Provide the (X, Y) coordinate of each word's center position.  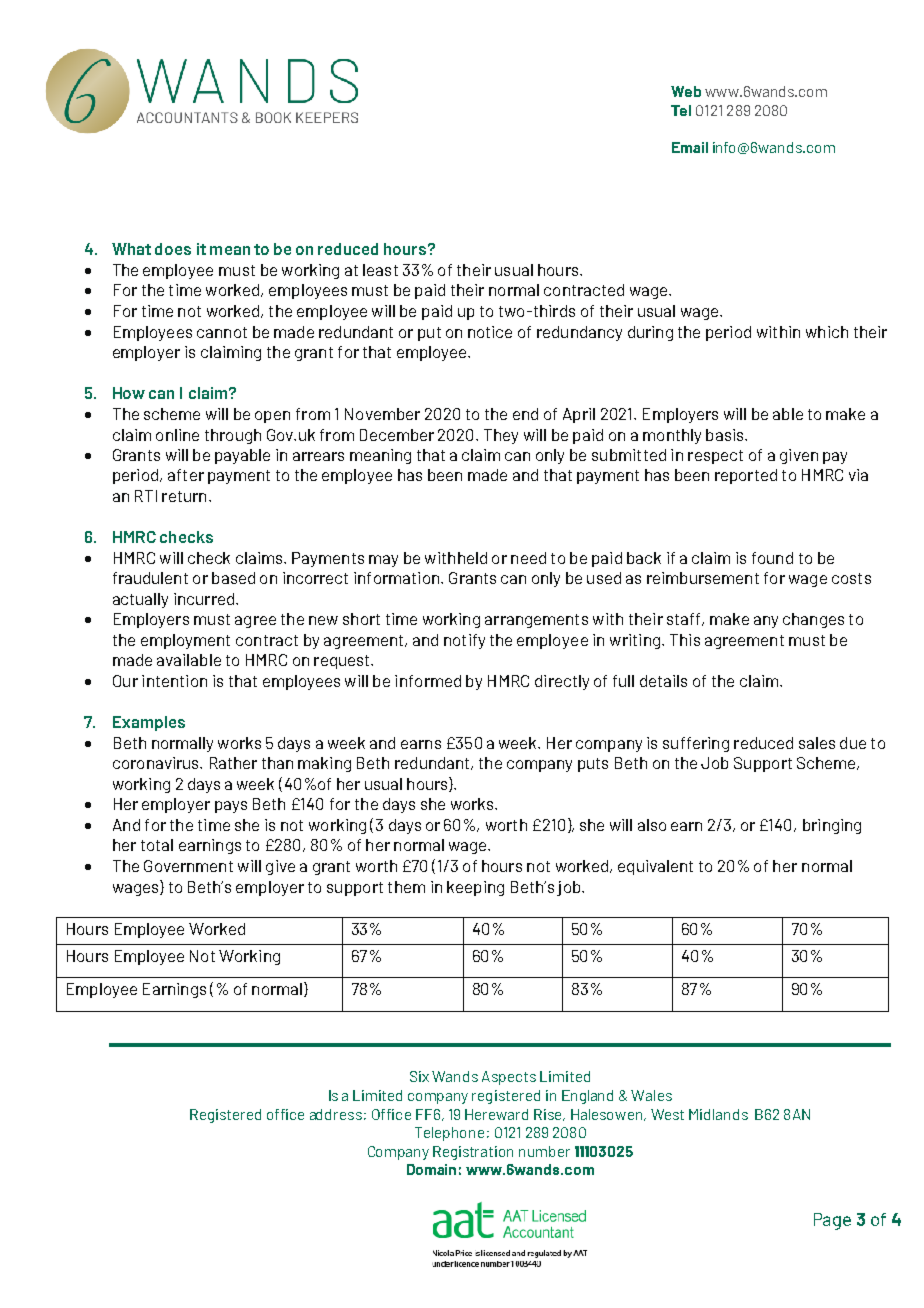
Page (832, 1221)
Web (686, 91)
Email (690, 147)
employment (185, 641)
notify (464, 641)
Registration (473, 1153)
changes (813, 620)
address (336, 1114)
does (173, 249)
